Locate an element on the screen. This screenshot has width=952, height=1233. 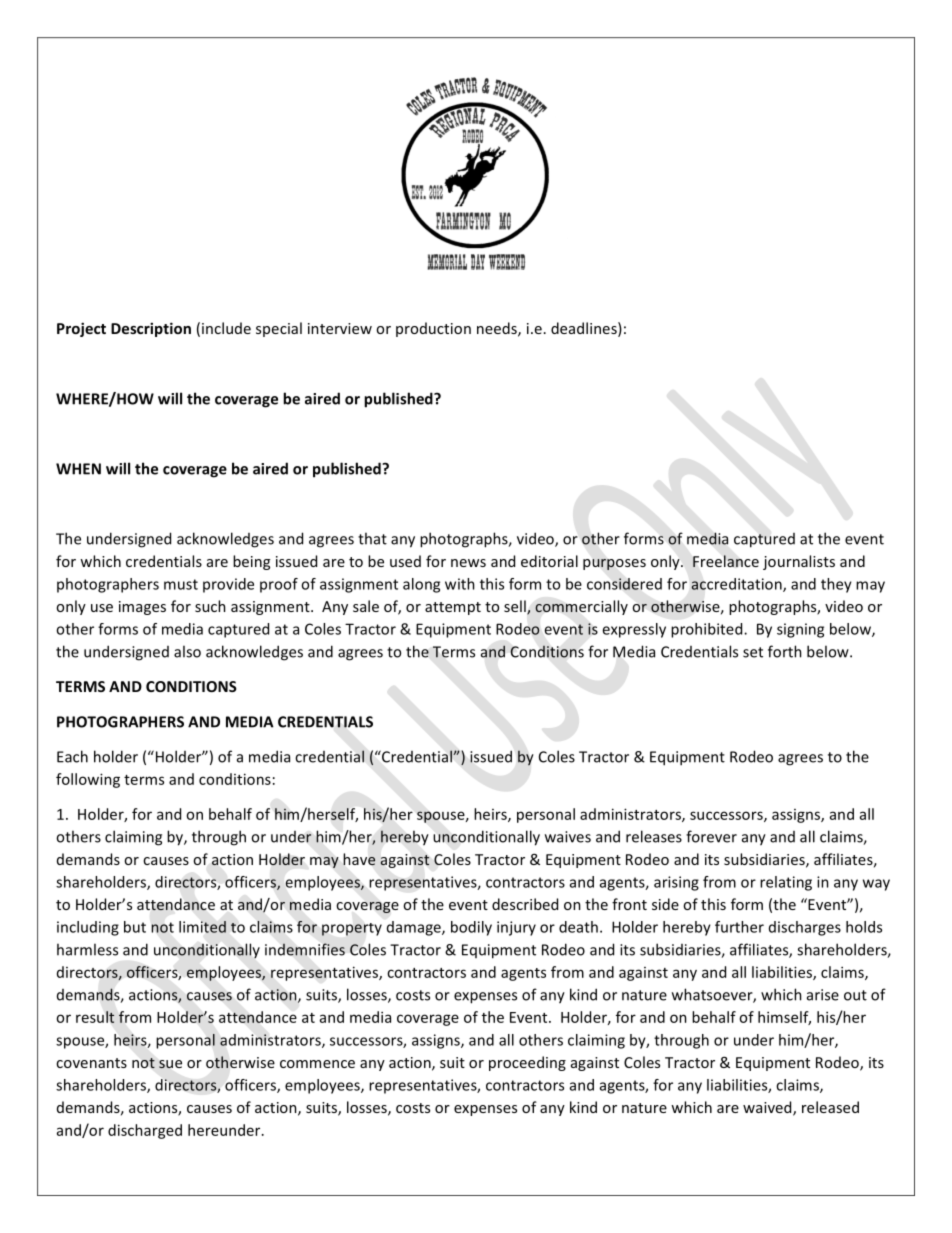
waives is located at coordinates (568, 837).
